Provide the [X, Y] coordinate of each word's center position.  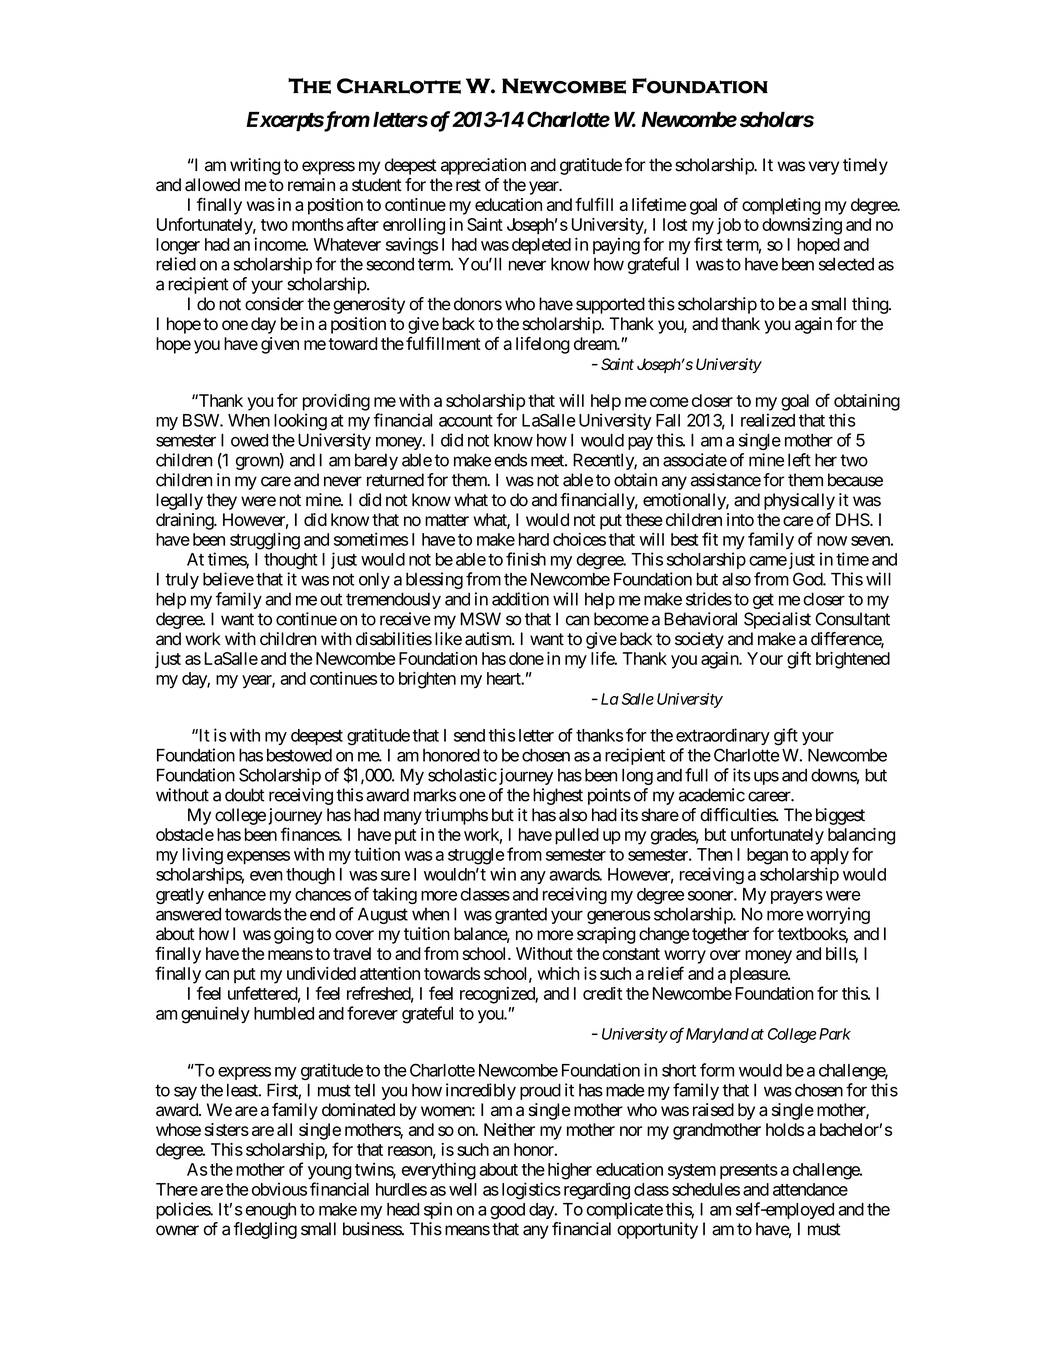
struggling [265, 541]
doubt [245, 795]
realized [768, 420]
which [558, 973]
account [466, 421]
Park [835, 1034]
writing [255, 166]
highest [558, 796]
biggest [840, 816]
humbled [284, 1013]
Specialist [777, 620]
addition [520, 599]
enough [270, 1211]
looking [300, 422]
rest [468, 185]
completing [781, 206]
